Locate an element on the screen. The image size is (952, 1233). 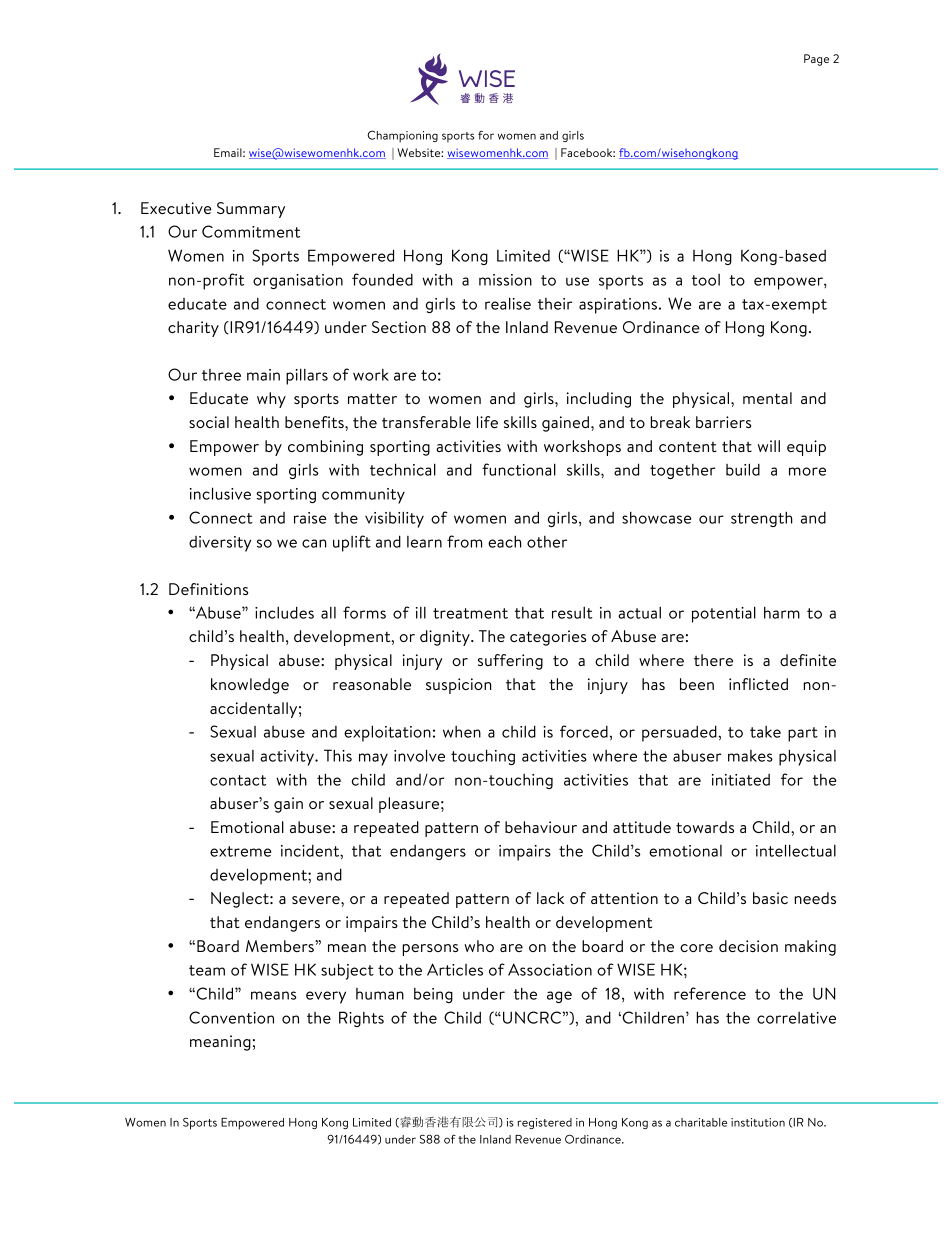
registered is located at coordinates (545, 1123).
